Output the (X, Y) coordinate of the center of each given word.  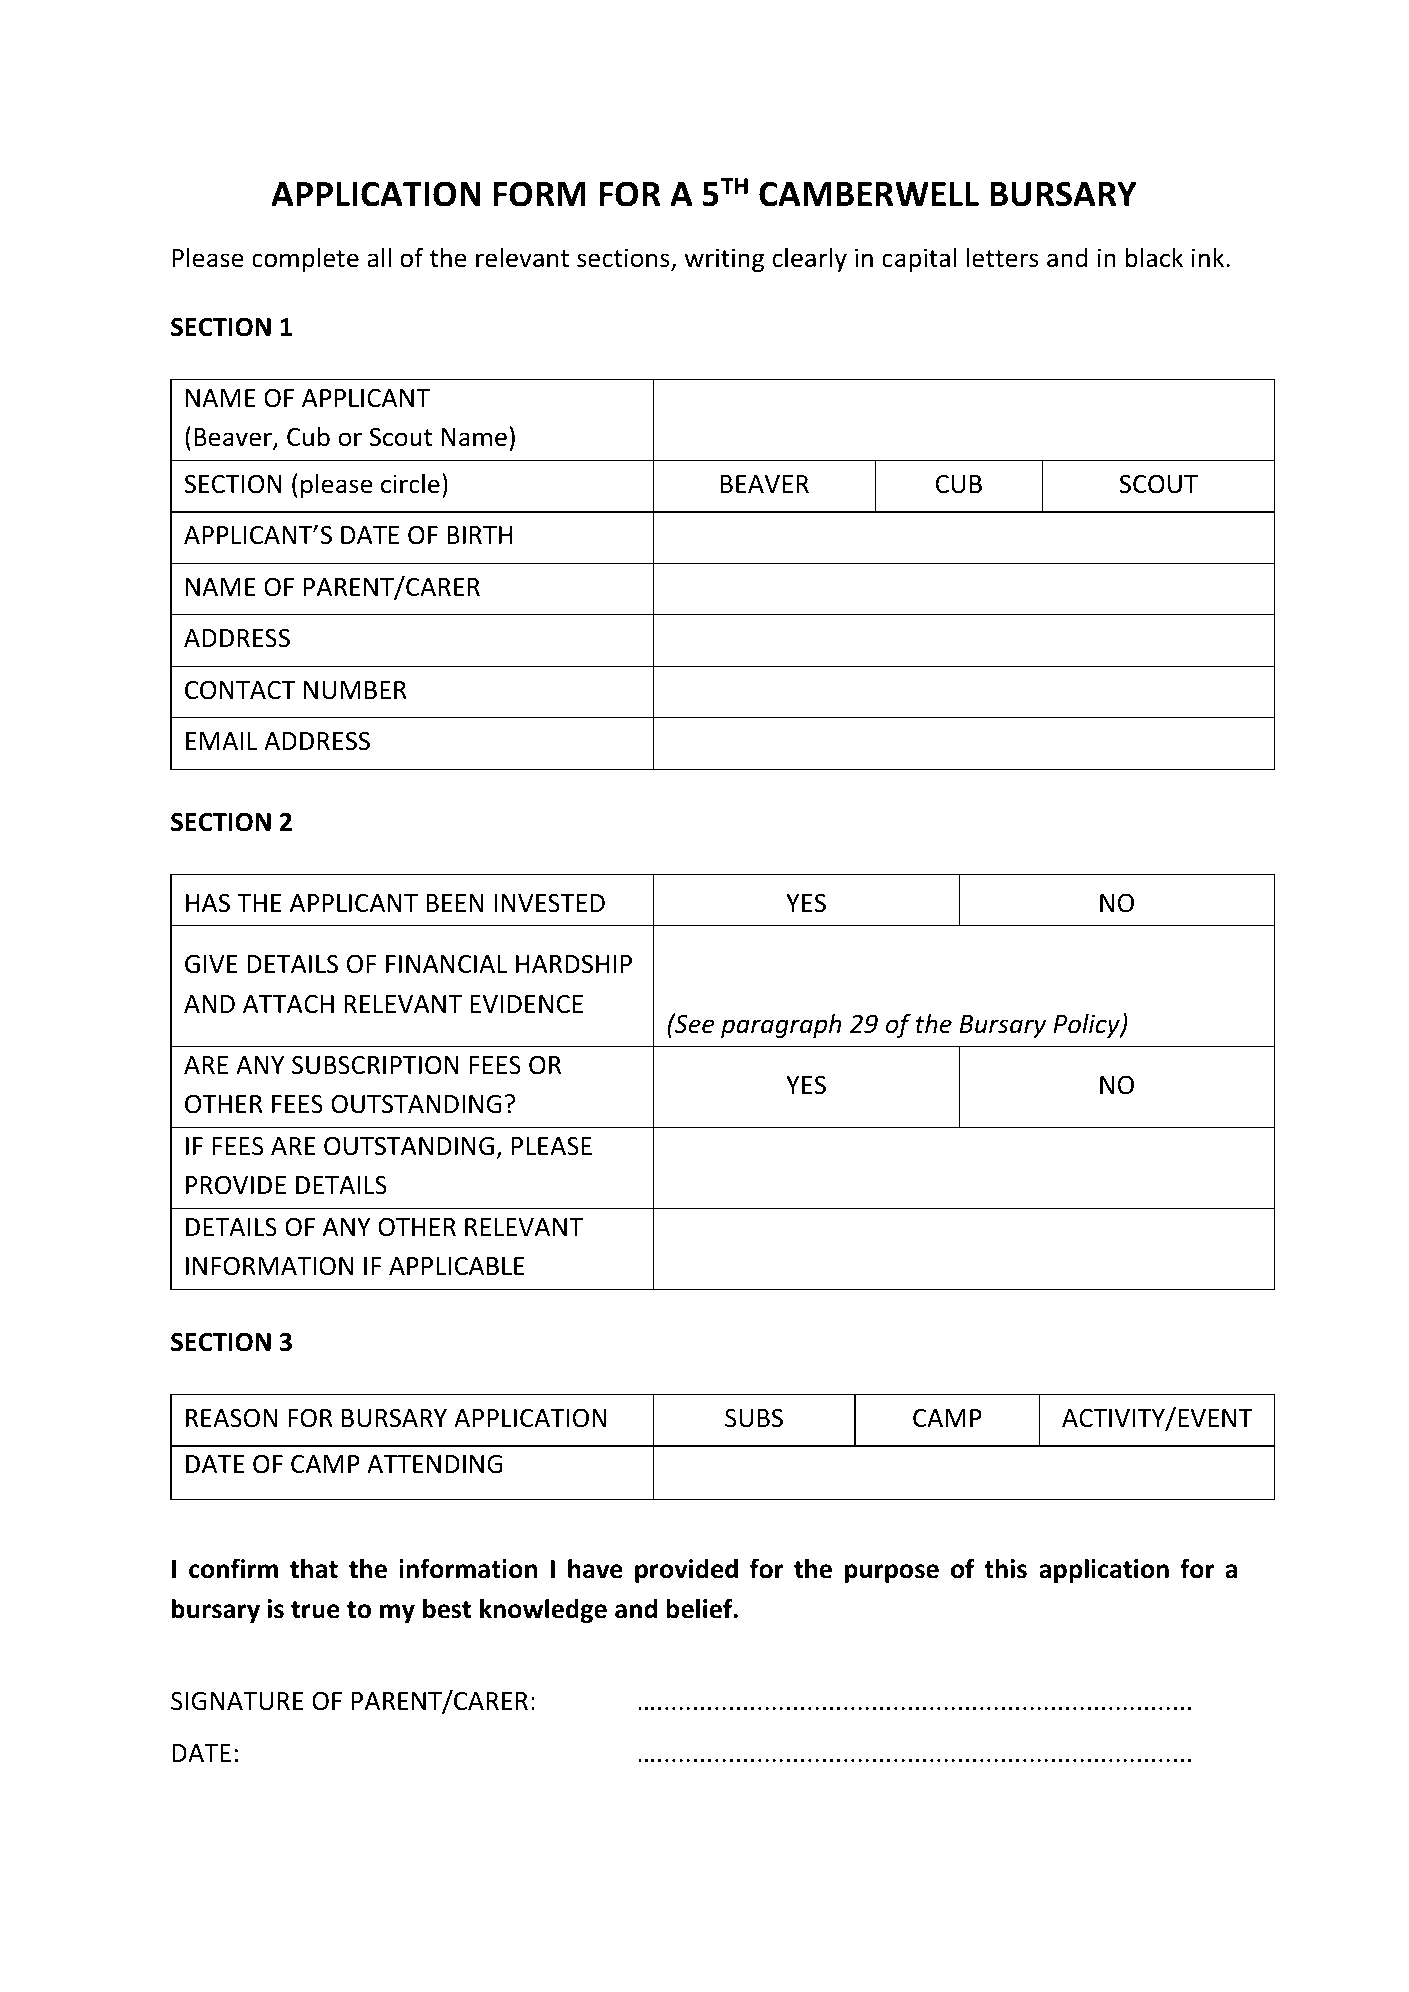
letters (1002, 257)
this (1005, 1568)
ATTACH (288, 1004)
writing (724, 260)
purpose (892, 1573)
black (1154, 257)
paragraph (781, 1025)
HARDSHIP (574, 964)
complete (305, 259)
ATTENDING (434, 1464)
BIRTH (479, 535)
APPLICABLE (457, 1266)
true (315, 1610)
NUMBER (355, 690)
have (595, 1568)
